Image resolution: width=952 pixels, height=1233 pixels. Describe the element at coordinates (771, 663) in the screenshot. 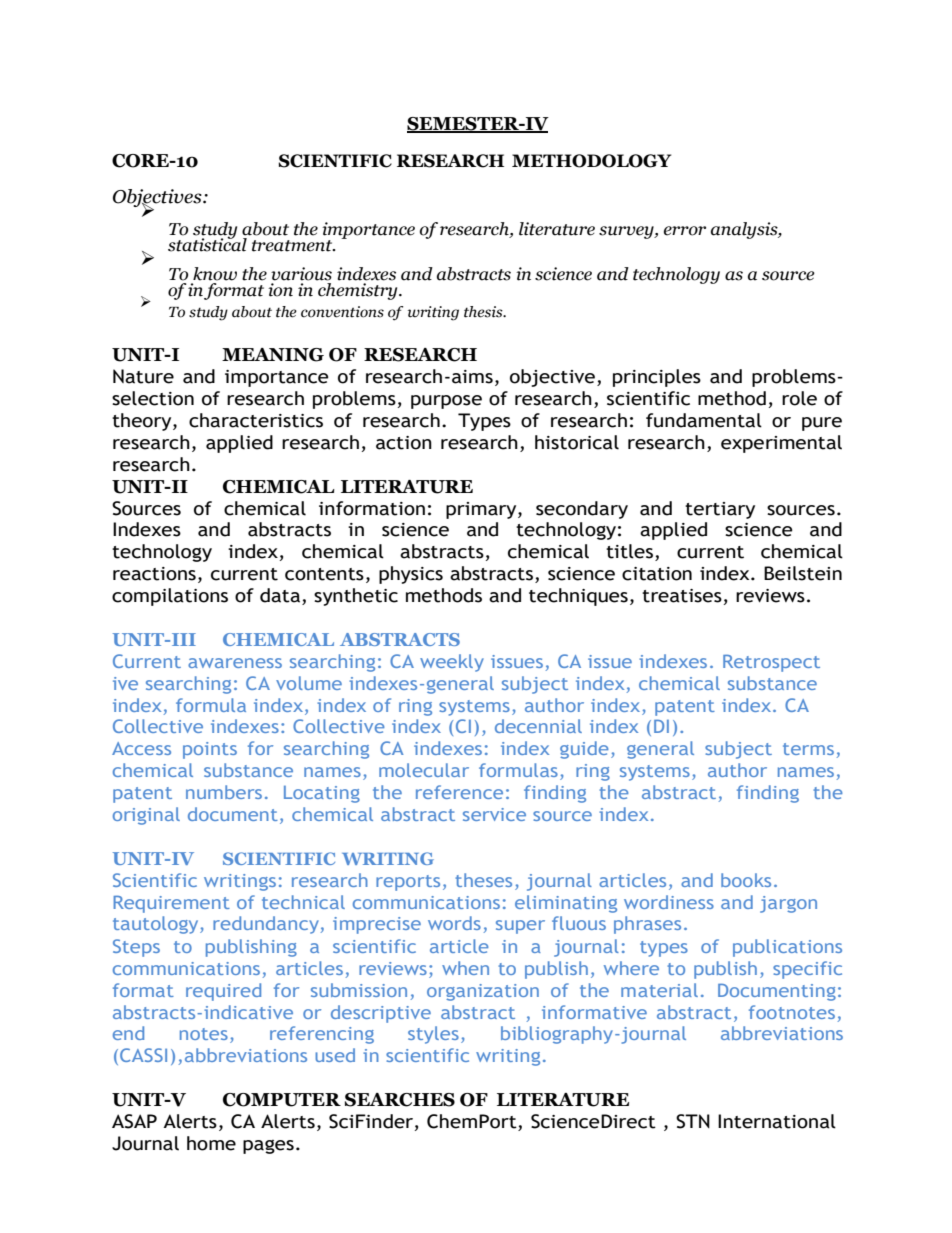

I see `Retrospect` at that location.
